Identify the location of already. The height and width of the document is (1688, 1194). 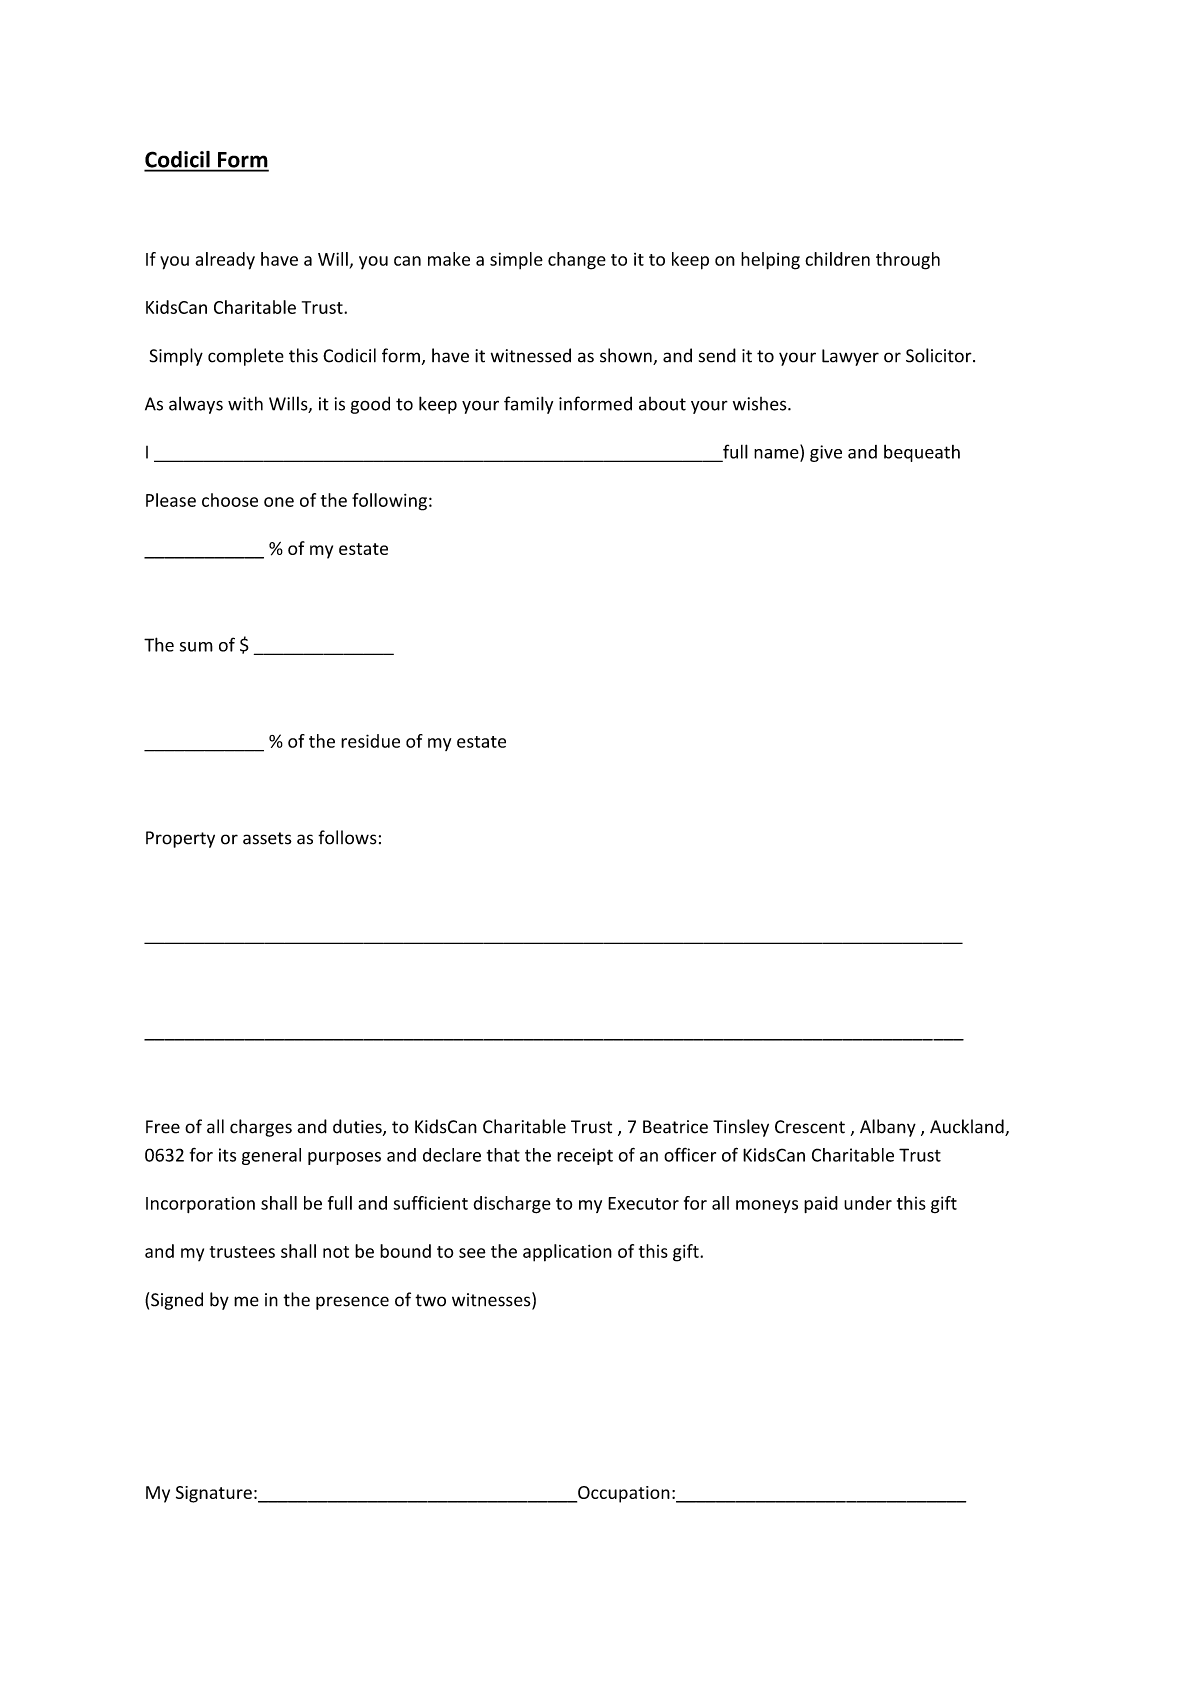
(225, 261).
